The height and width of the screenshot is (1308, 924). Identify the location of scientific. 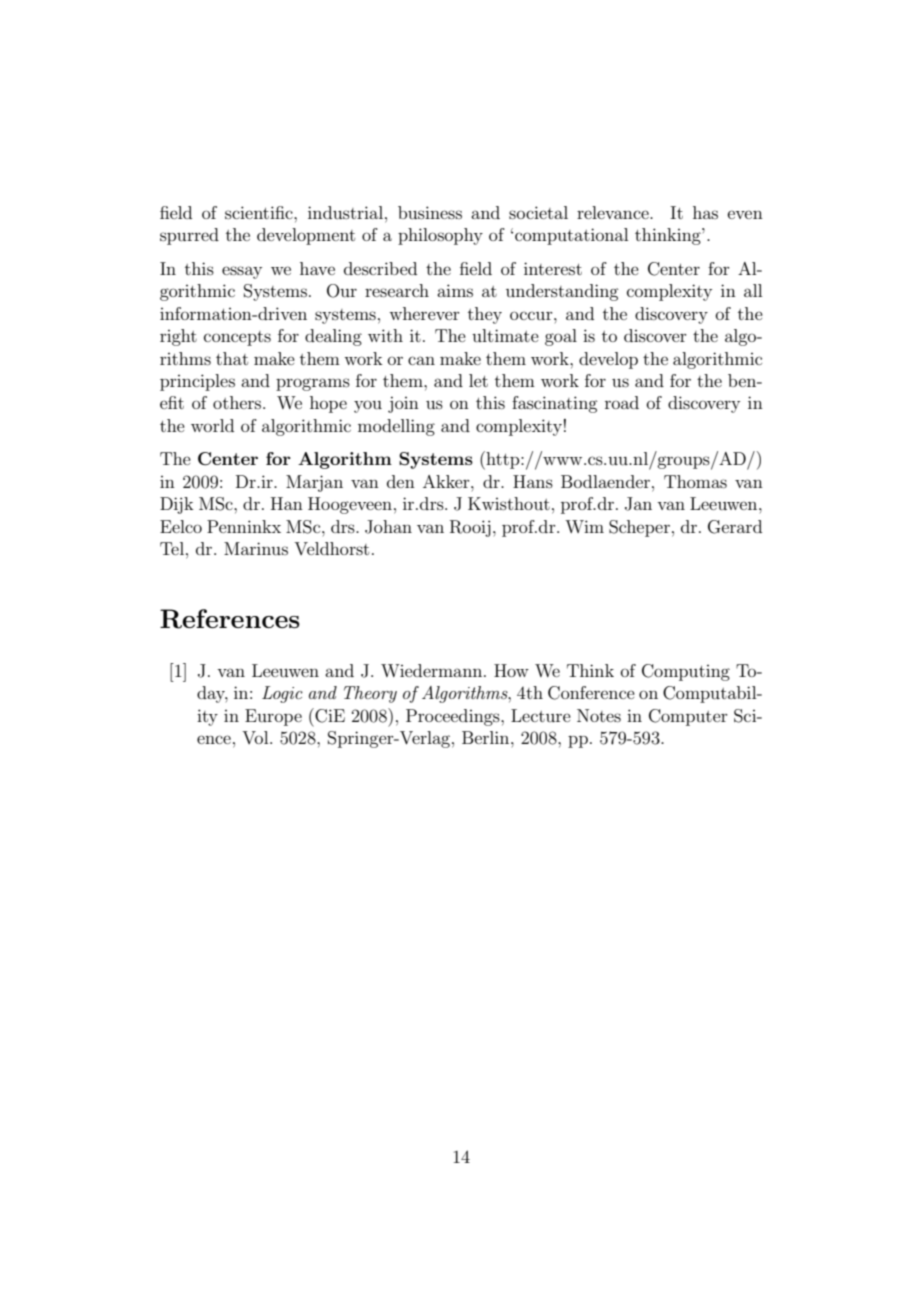
(260, 212).
